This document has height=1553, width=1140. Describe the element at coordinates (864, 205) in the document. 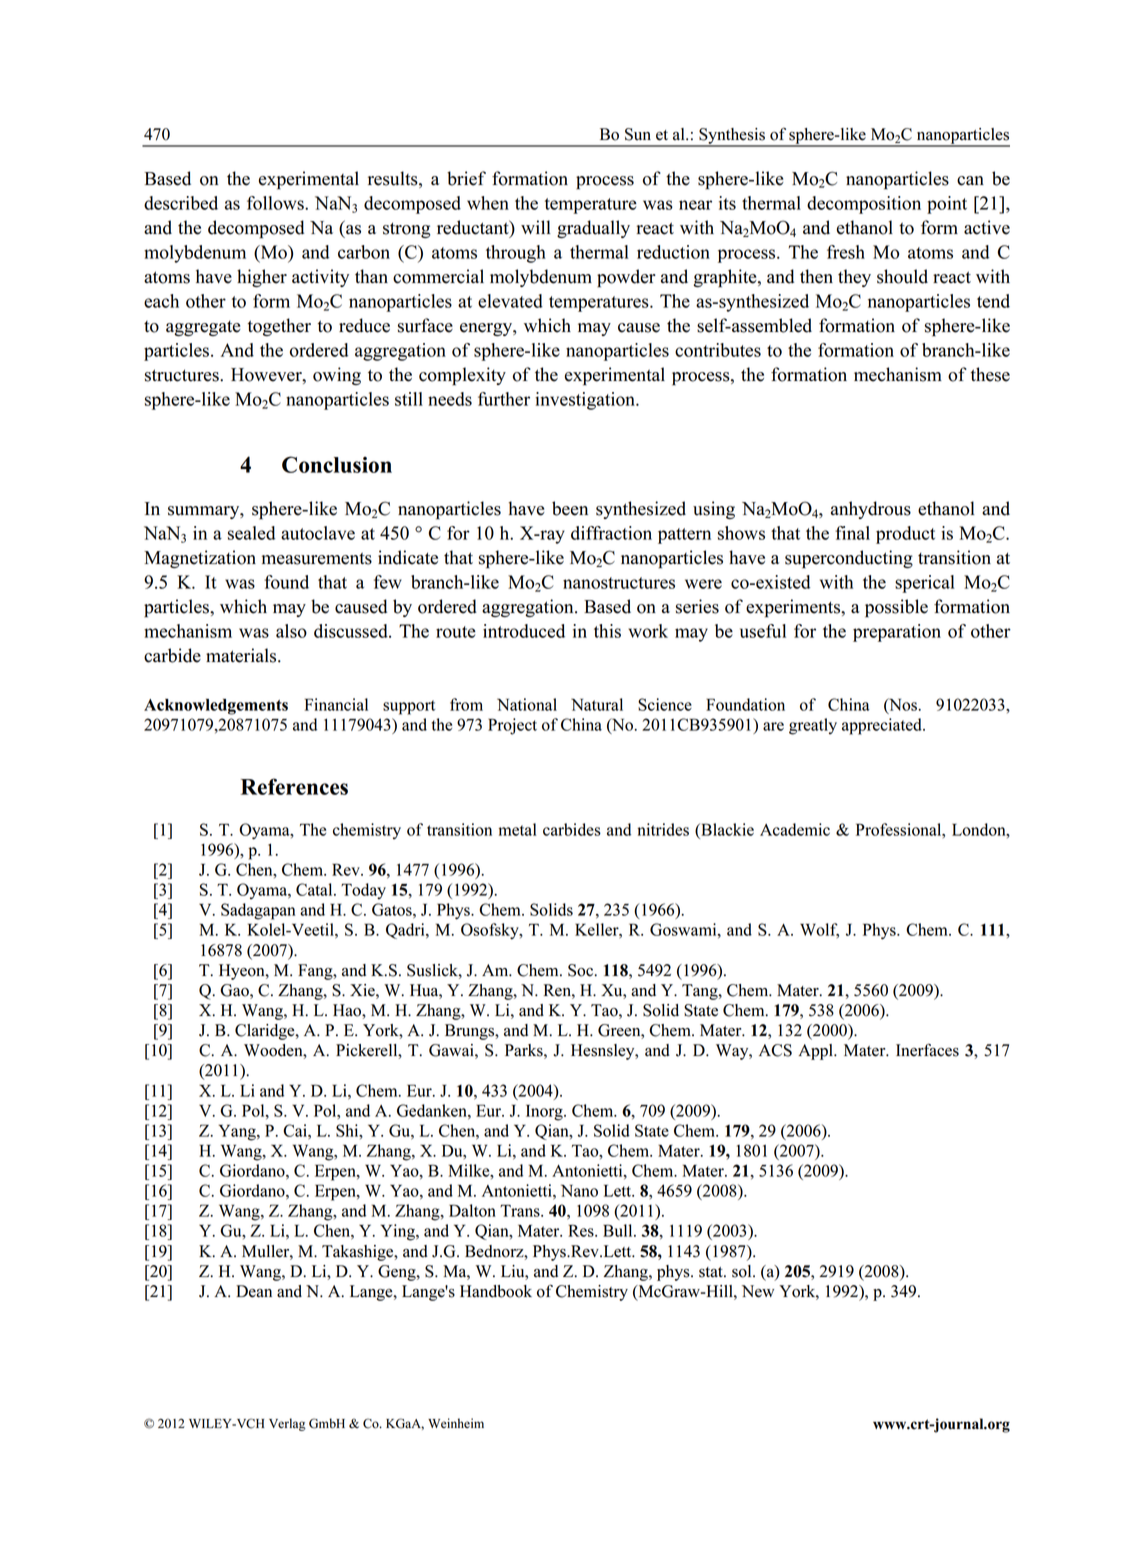

I see `decomposition` at that location.
